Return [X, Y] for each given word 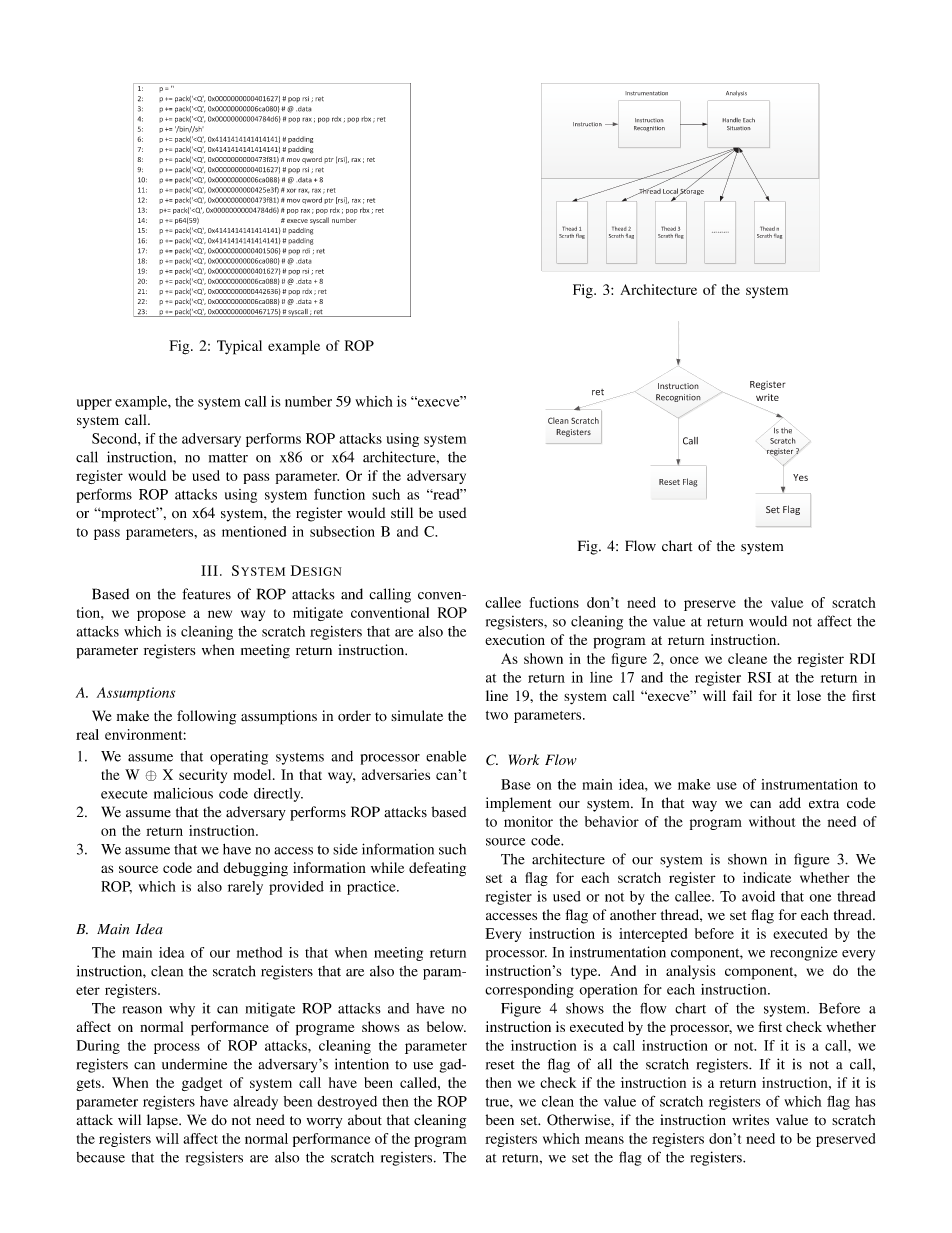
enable [446, 756]
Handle [731, 120]
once [684, 660]
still [402, 512]
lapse [163, 1121]
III [209, 570]
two [497, 715]
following [206, 717]
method [260, 952]
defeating [437, 869]
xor [291, 190]
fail [742, 695]
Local [671, 192]
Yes [800, 477]
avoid [758, 896]
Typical [239, 347]
